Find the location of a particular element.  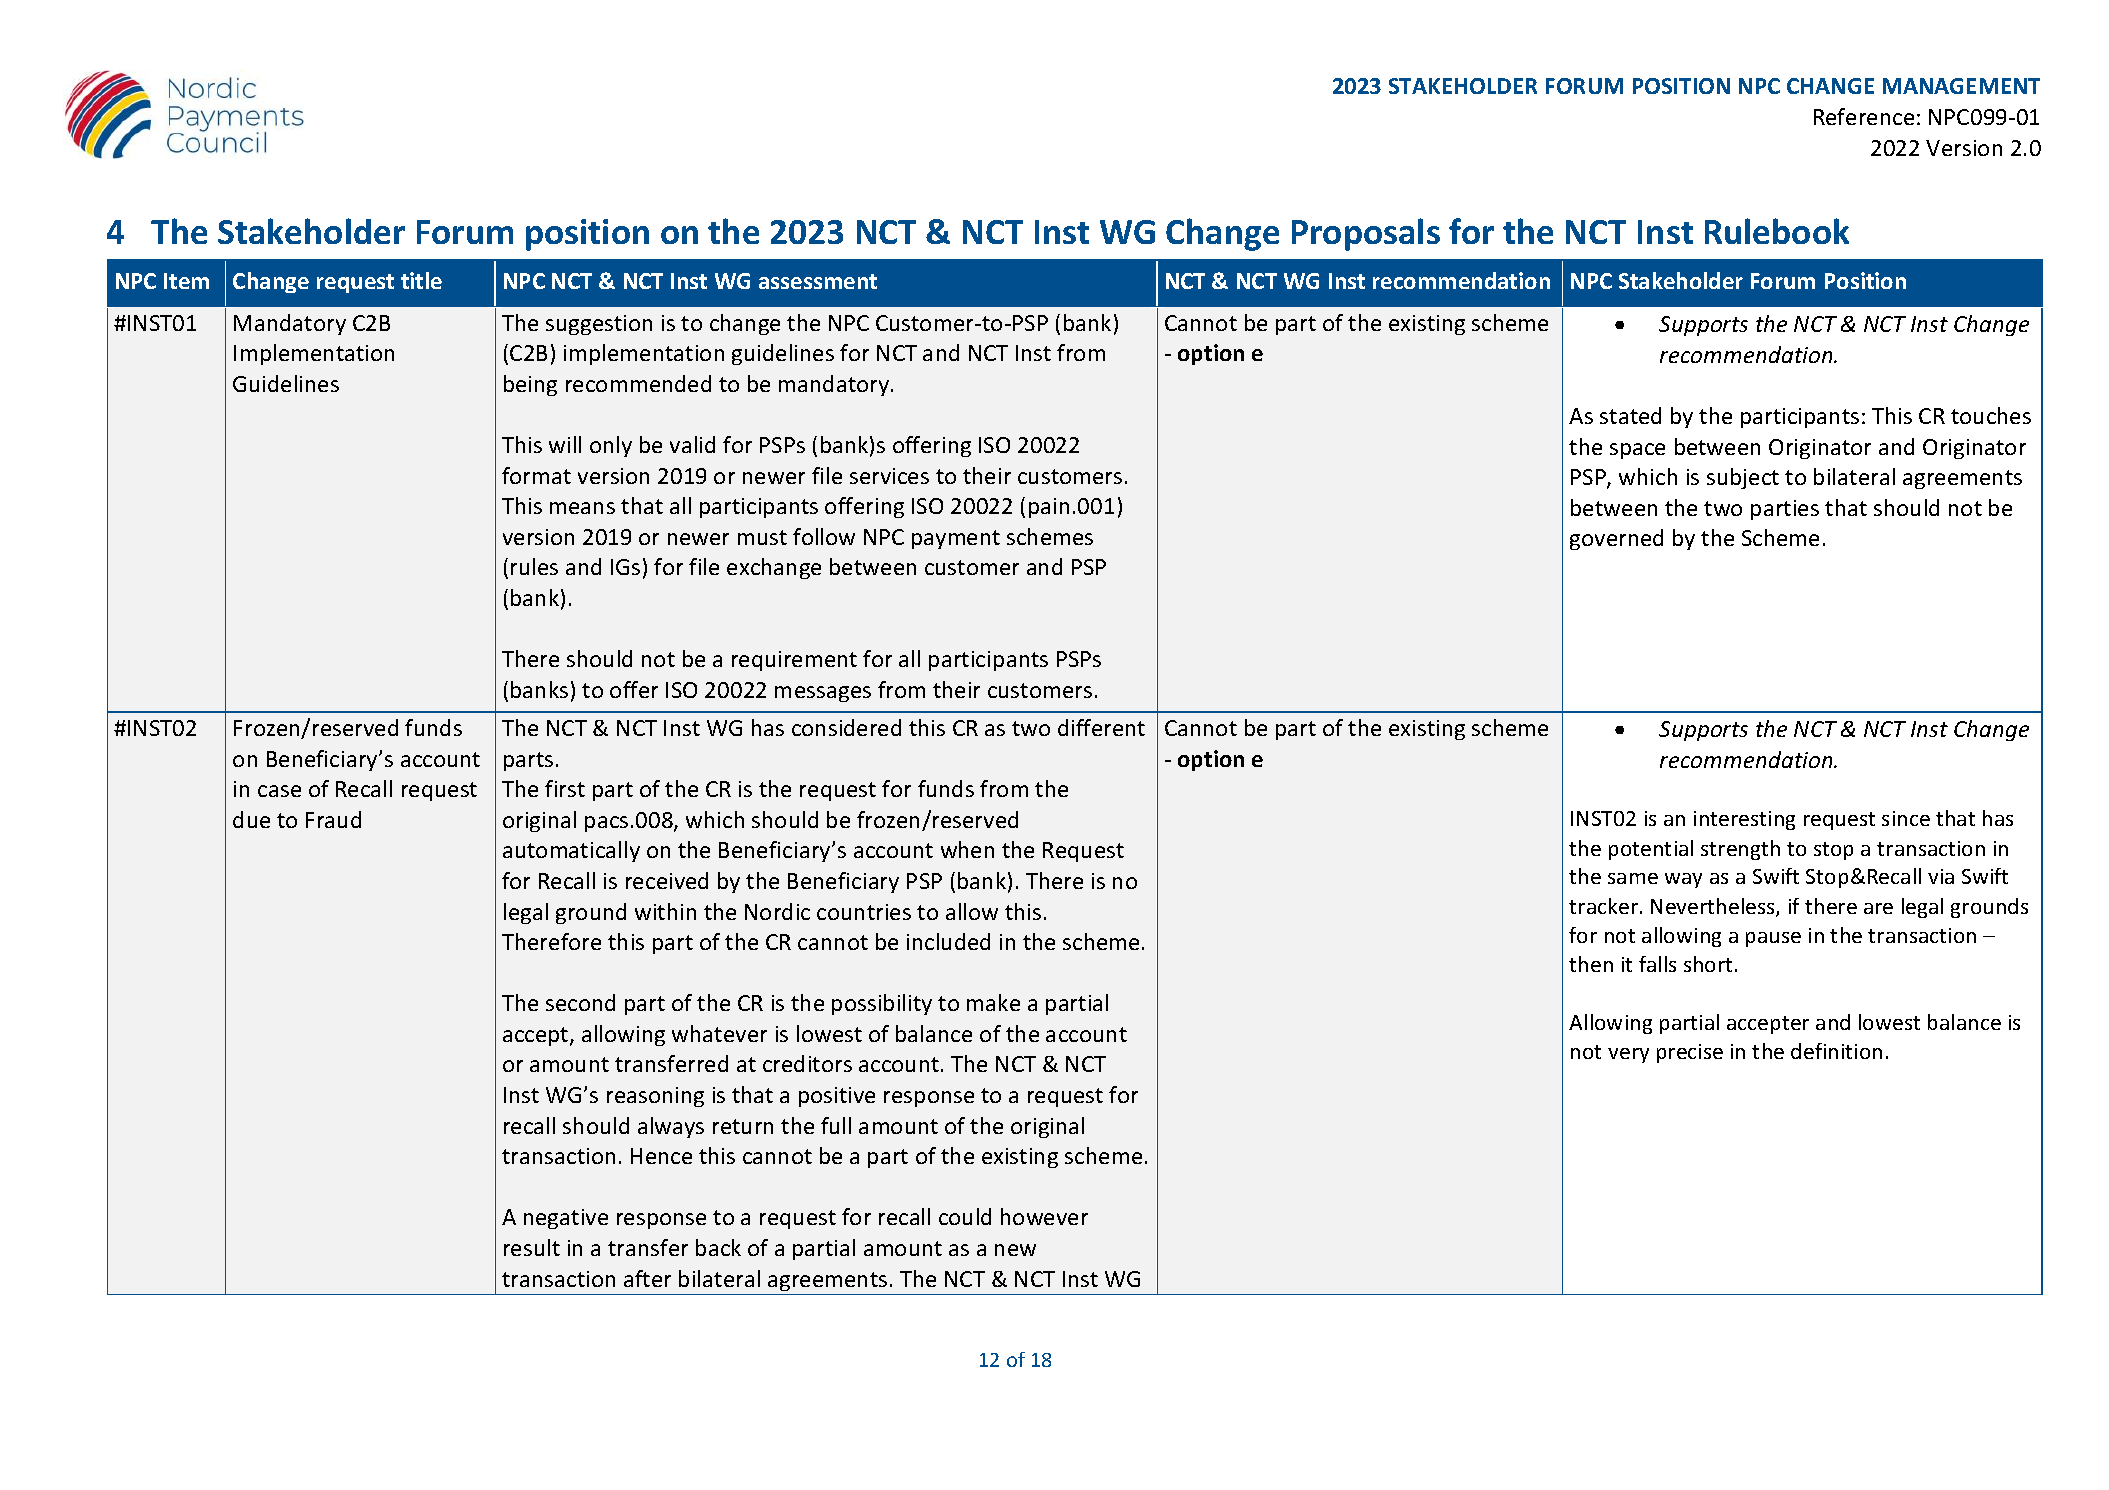

Proposals is located at coordinates (1366, 234).
